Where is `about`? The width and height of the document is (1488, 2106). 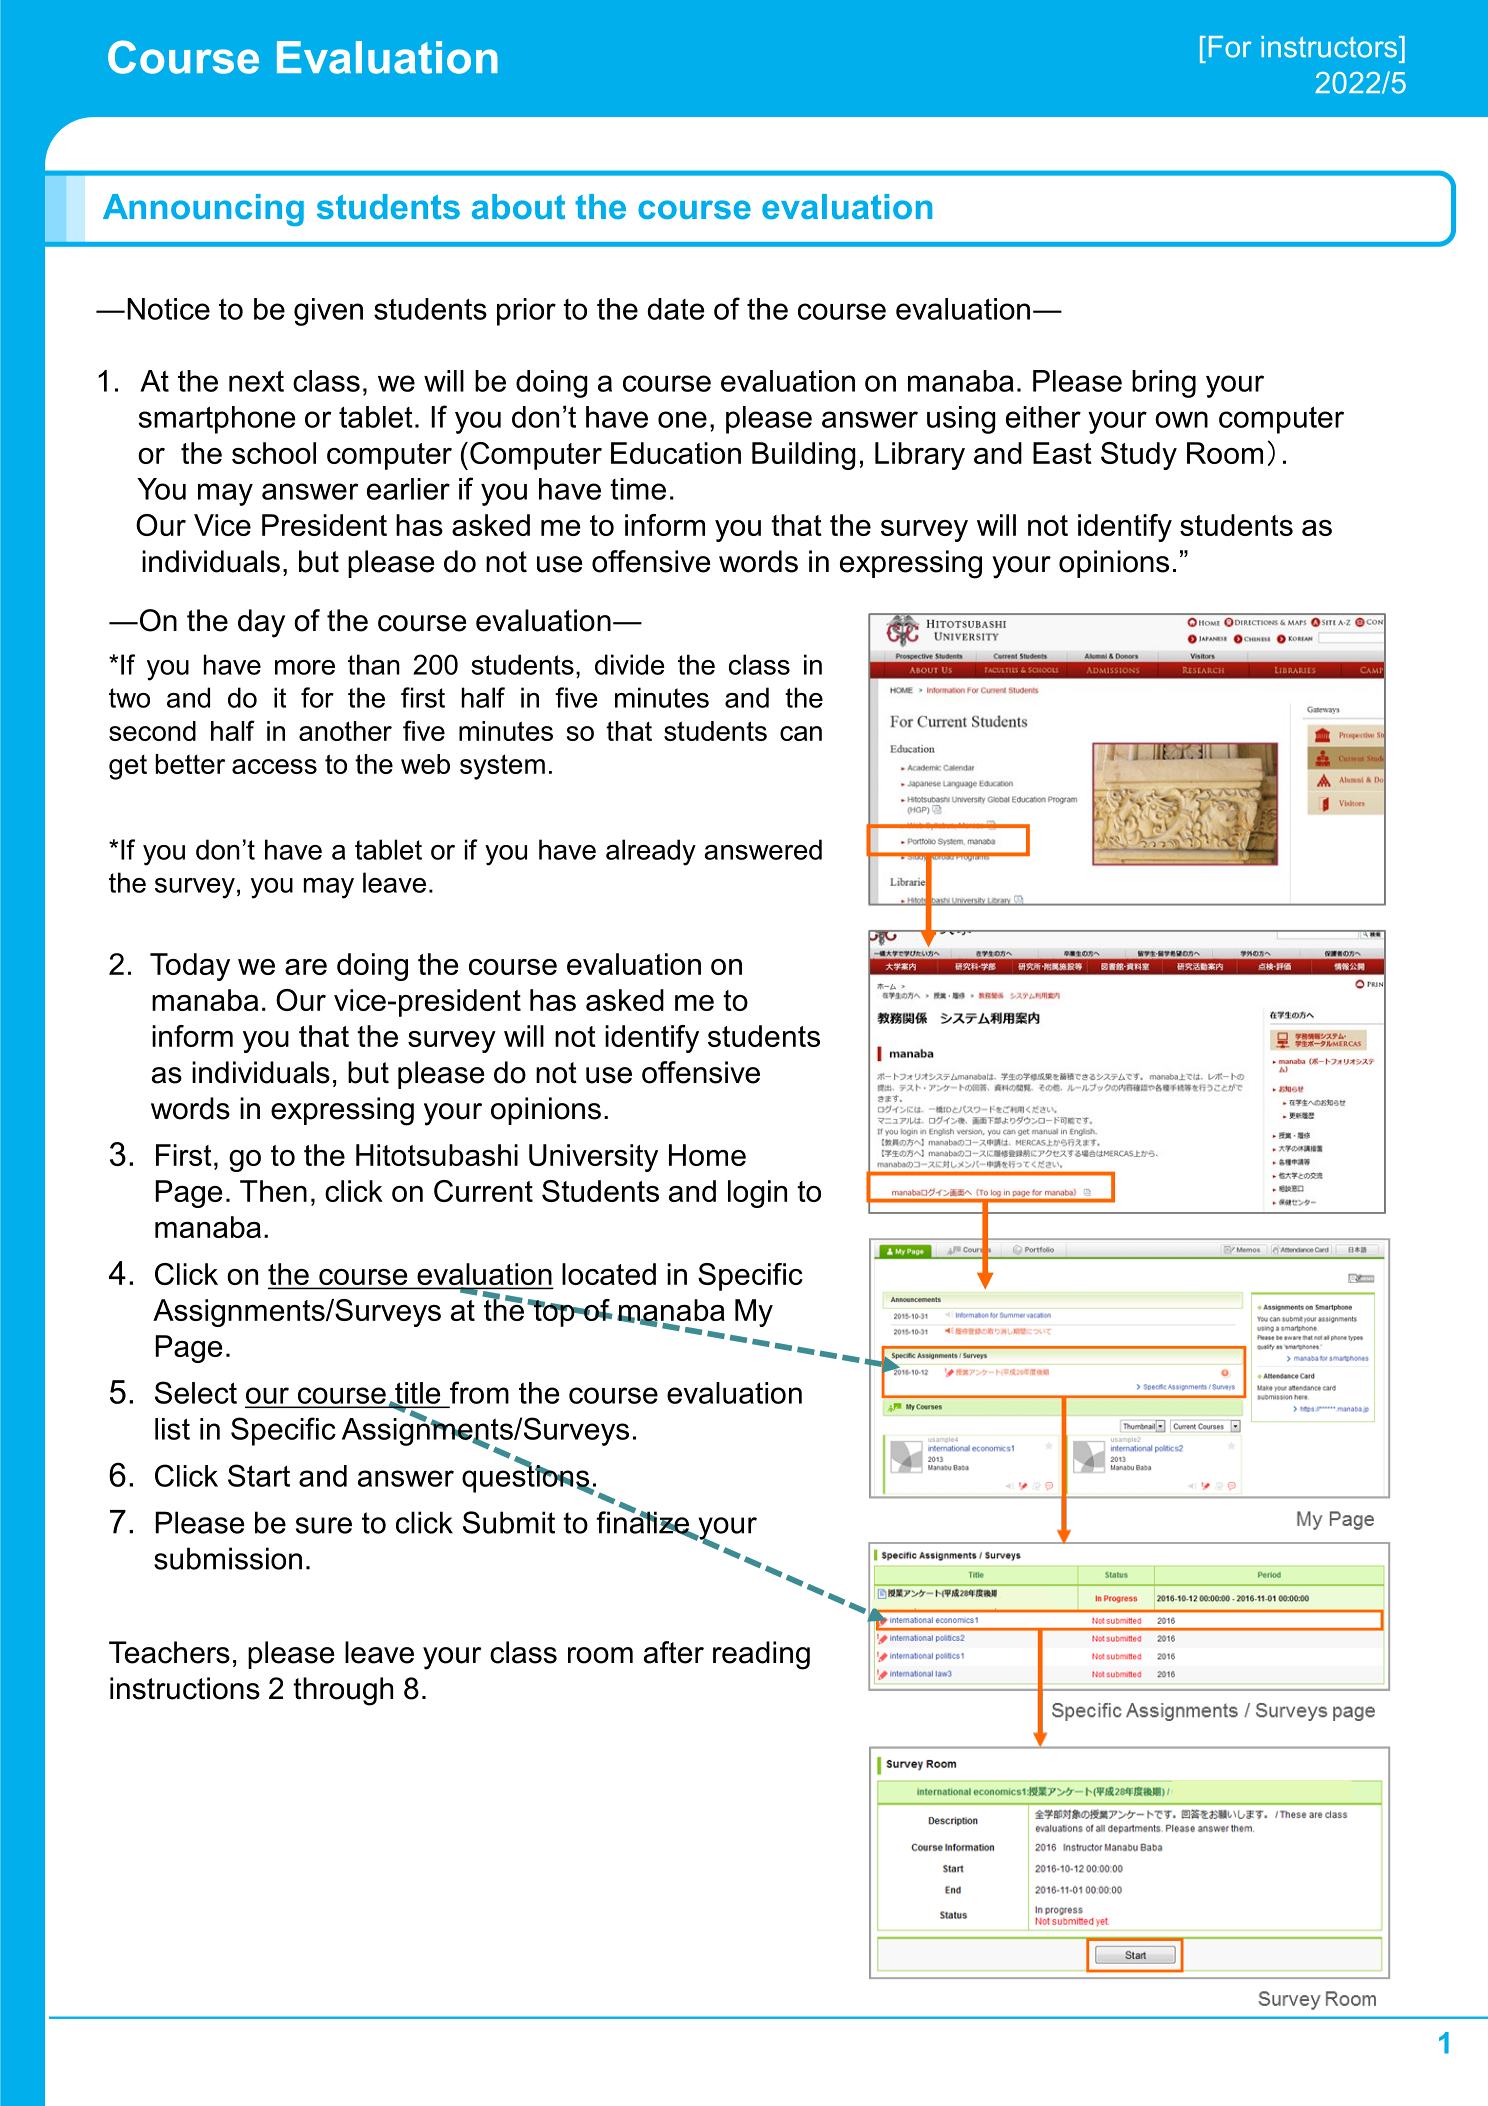 about is located at coordinates (518, 206).
